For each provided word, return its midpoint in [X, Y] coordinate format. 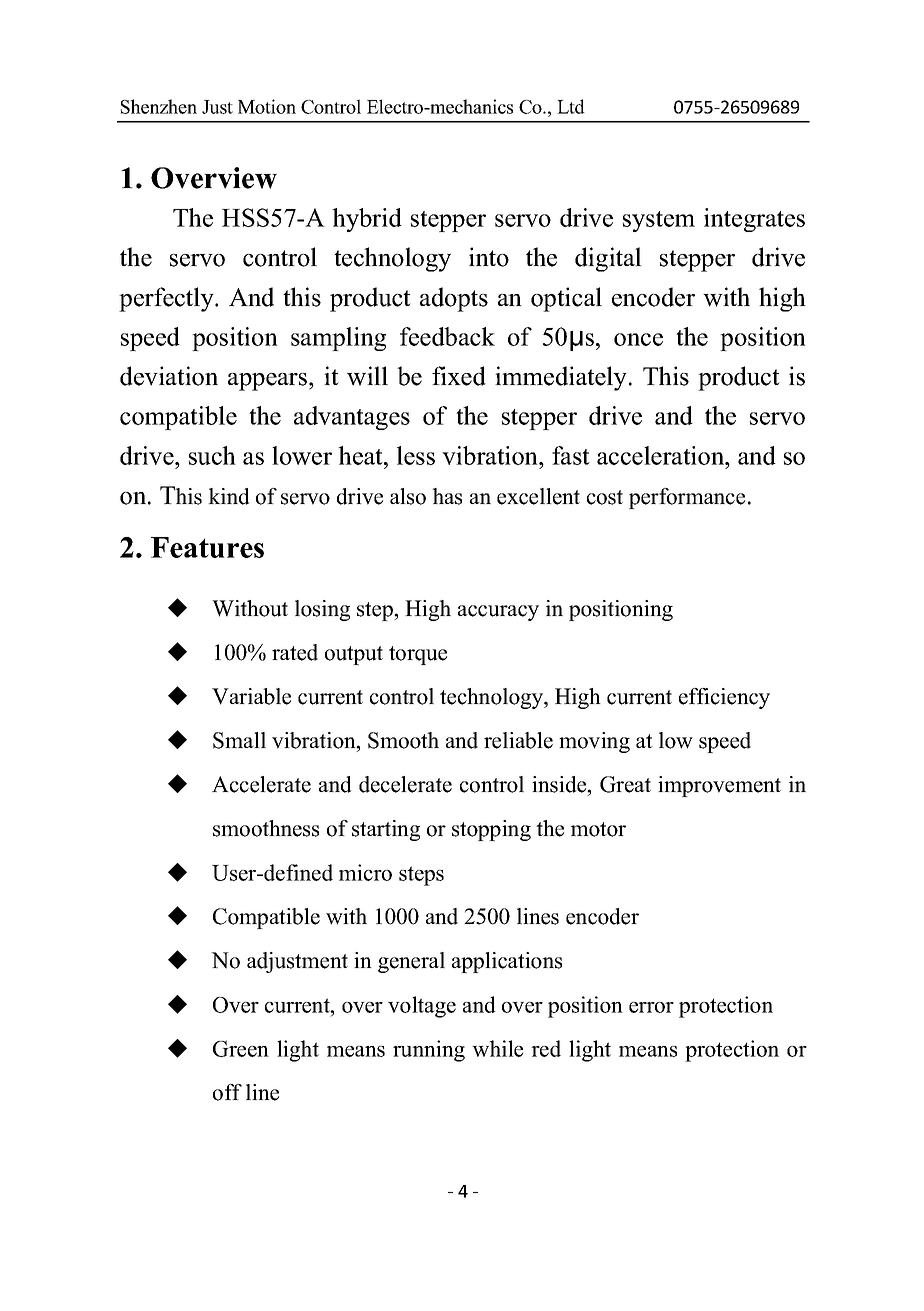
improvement [719, 786]
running [429, 1051]
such [212, 455]
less [416, 455]
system [659, 221]
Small [239, 740]
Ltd [571, 106]
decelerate [405, 784]
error [651, 1007]
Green [241, 1048]
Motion [267, 106]
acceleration [662, 455]
